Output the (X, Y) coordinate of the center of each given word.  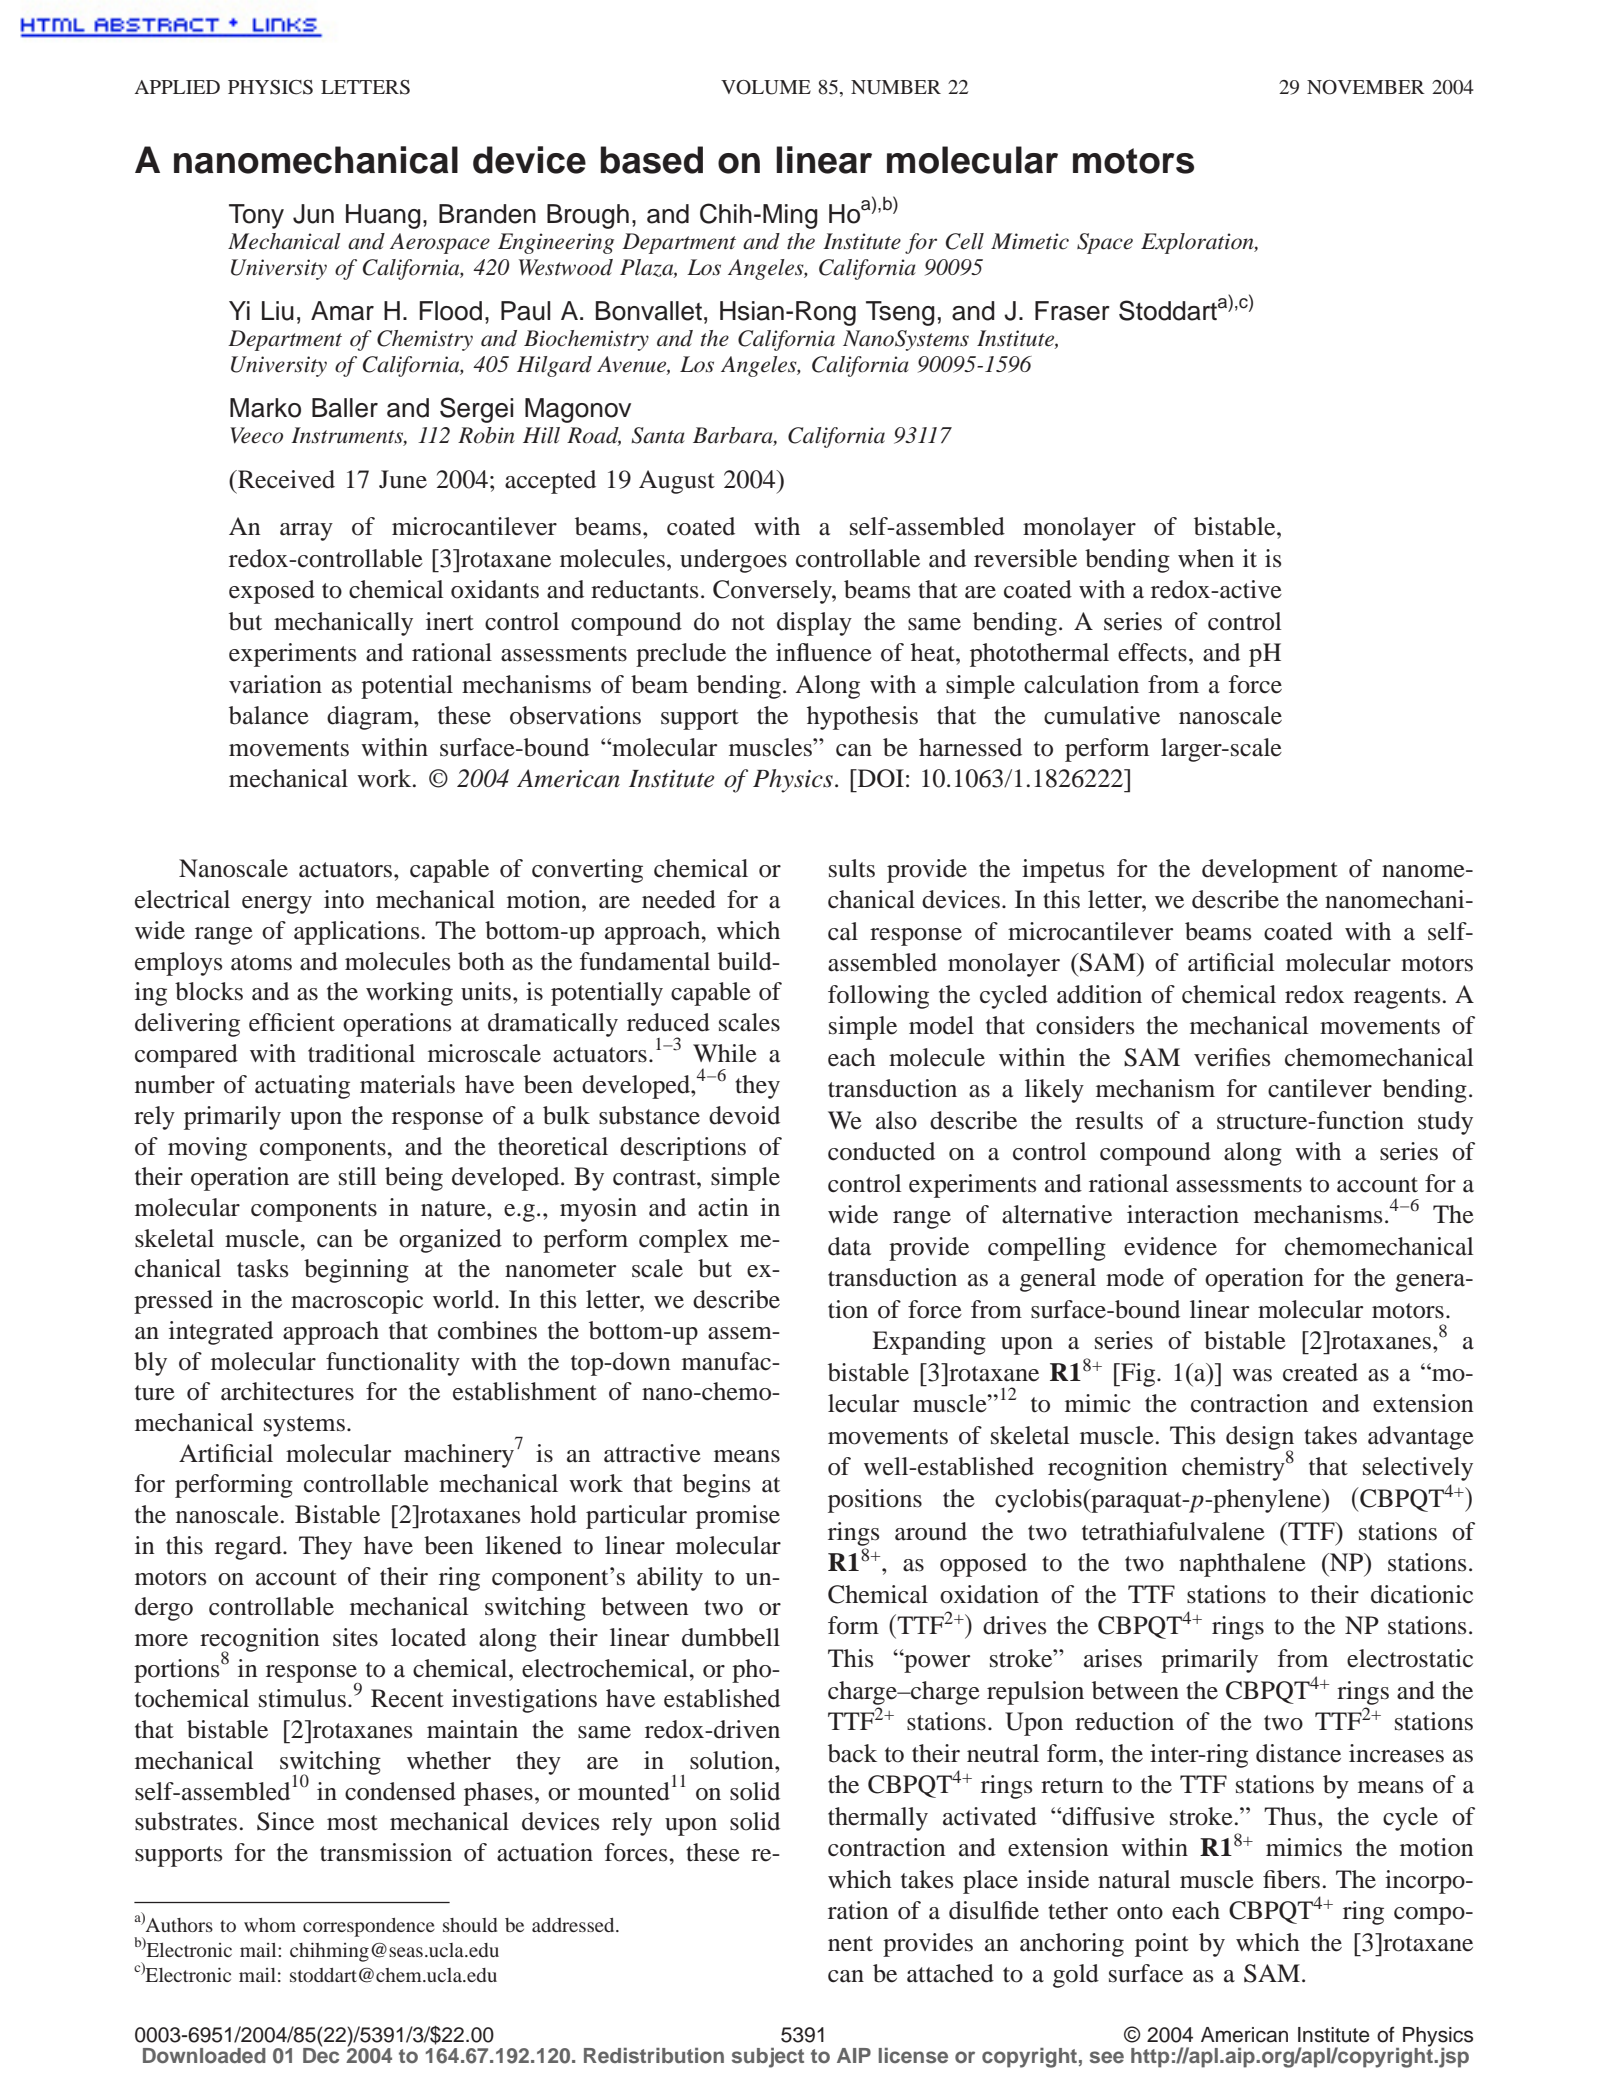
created (1320, 1372)
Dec (321, 2054)
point (1162, 1945)
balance (269, 715)
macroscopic (357, 1302)
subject (768, 2058)
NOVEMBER (1366, 87)
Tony (256, 216)
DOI (879, 778)
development (1270, 871)
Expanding (929, 1343)
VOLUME (766, 87)
